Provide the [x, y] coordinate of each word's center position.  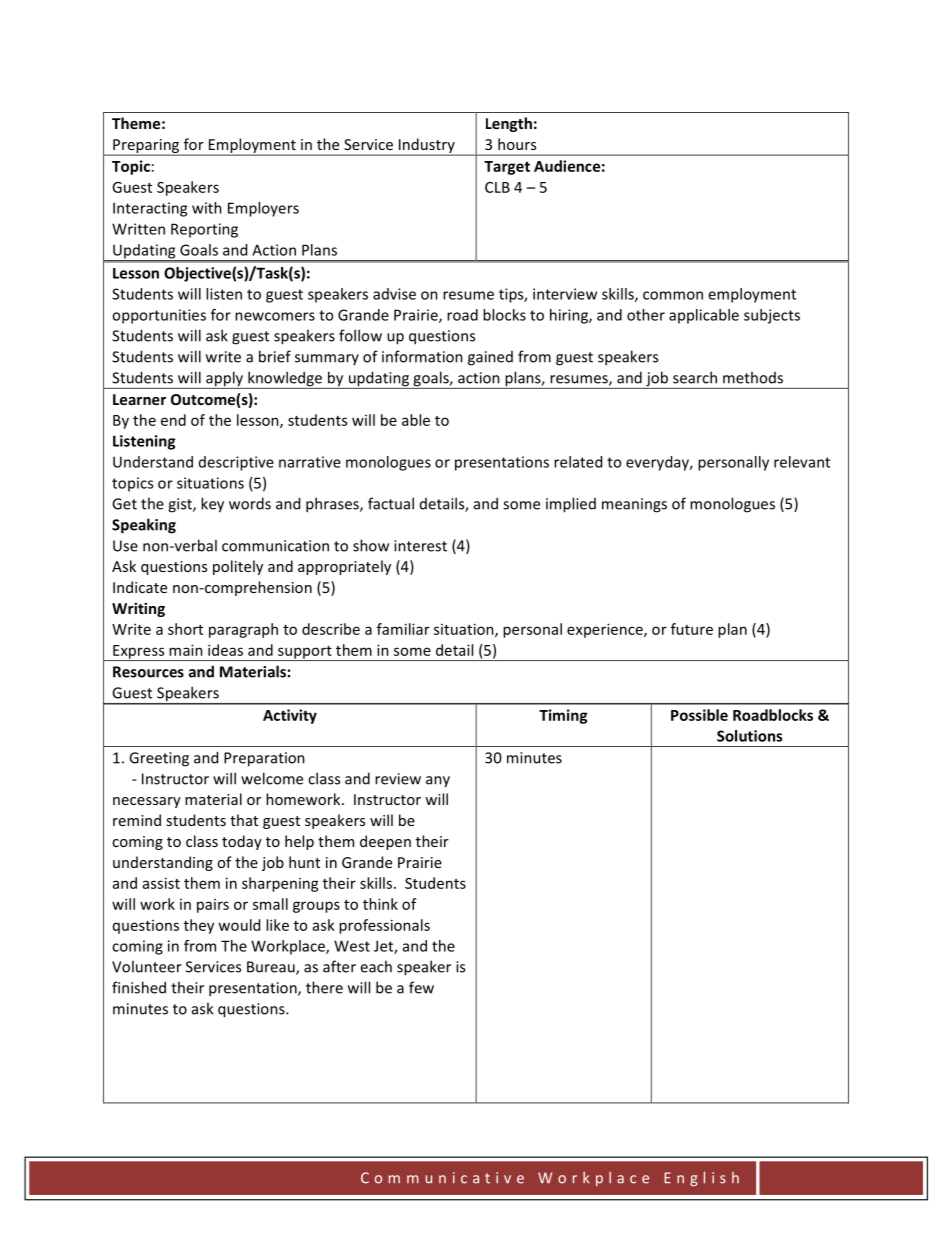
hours [517, 144]
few [421, 987]
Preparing [146, 147]
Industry [426, 147]
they [199, 926]
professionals [384, 926]
